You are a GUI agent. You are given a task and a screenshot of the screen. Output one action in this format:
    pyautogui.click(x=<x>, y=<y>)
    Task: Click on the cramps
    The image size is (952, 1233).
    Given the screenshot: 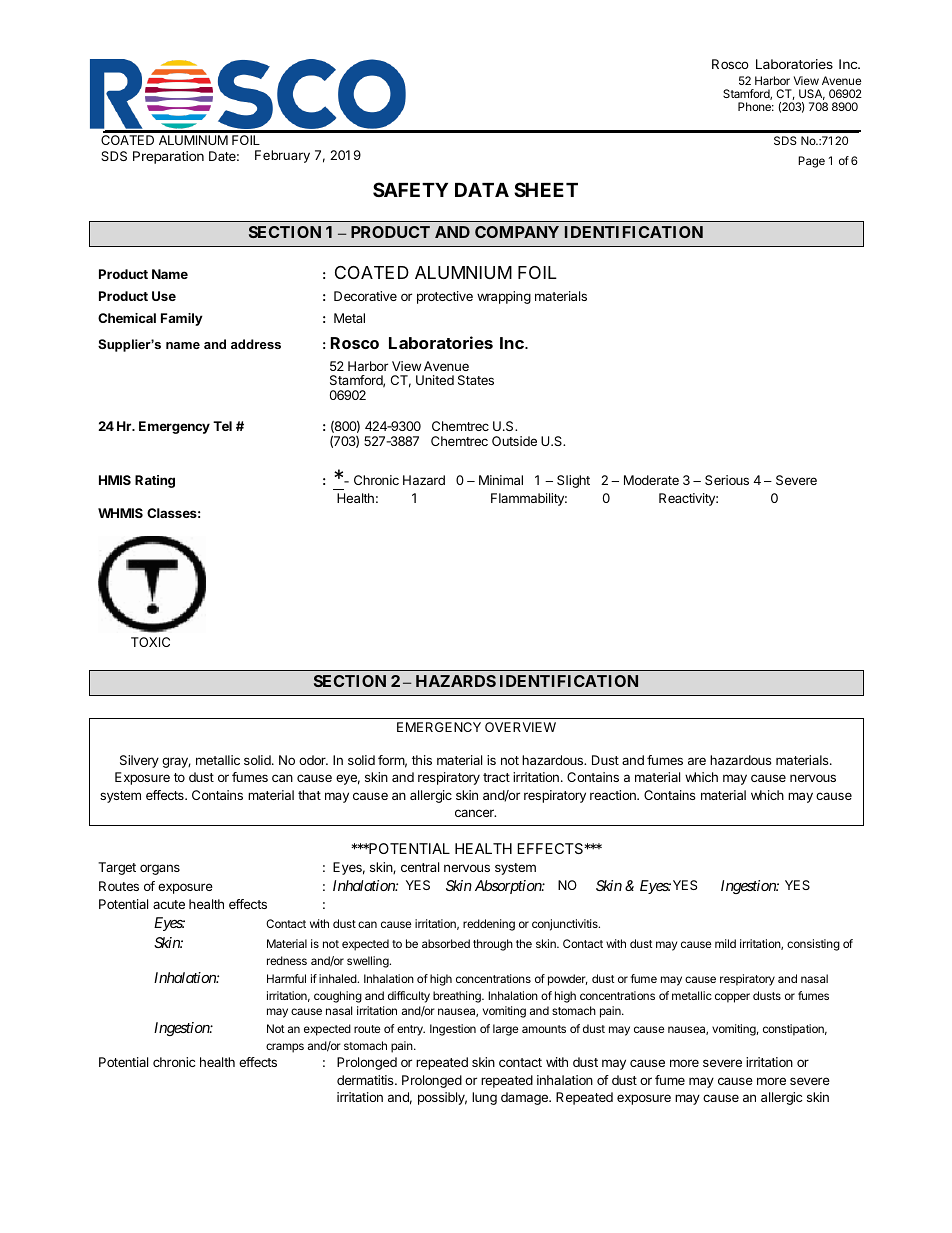 What is the action you would take?
    pyautogui.click(x=285, y=1048)
